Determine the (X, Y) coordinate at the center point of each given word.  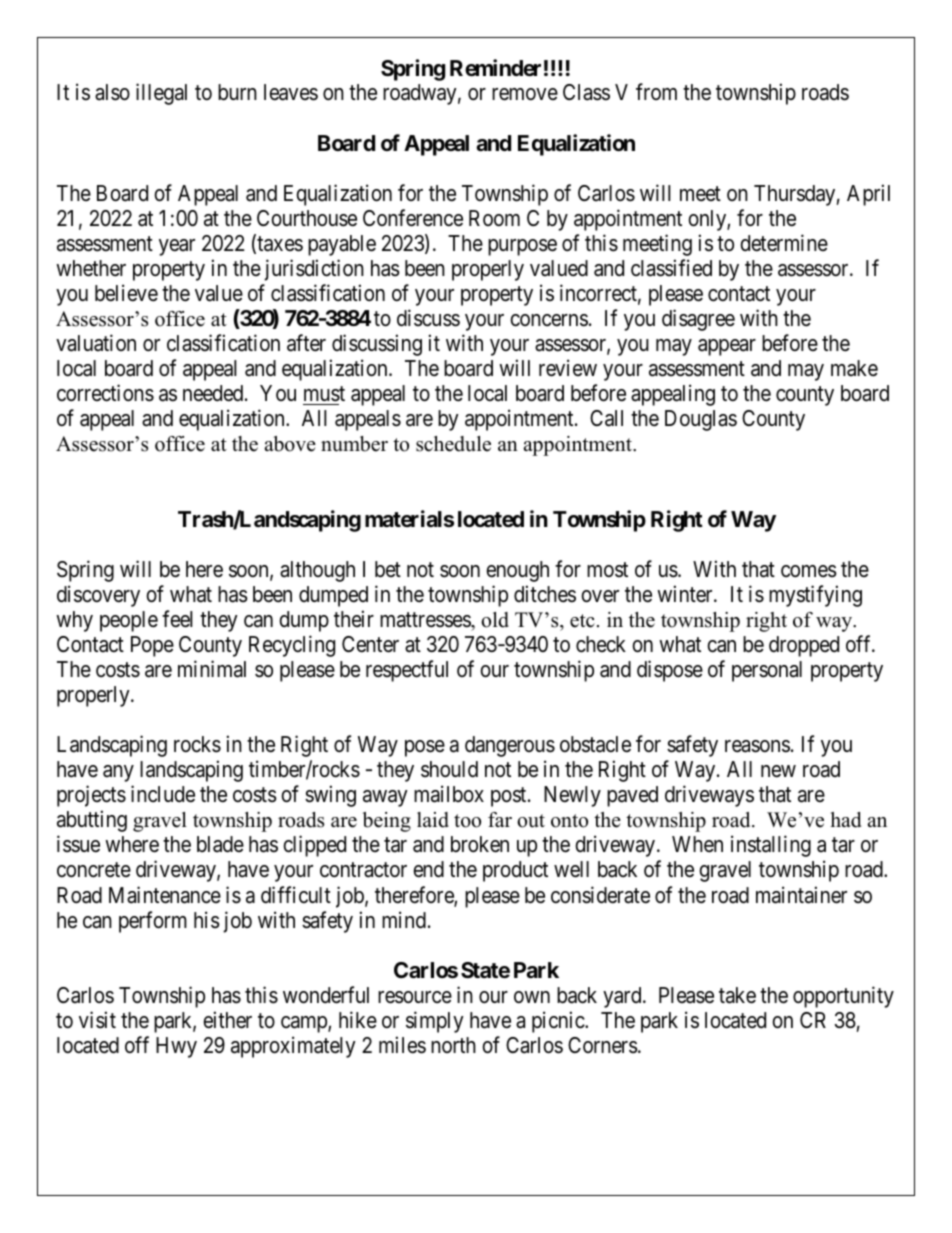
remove (525, 94)
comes (809, 571)
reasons (757, 746)
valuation (96, 343)
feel (177, 619)
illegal (161, 94)
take (737, 995)
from (656, 91)
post (510, 797)
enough (517, 571)
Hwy (176, 1047)
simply (435, 1022)
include (163, 794)
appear (727, 347)
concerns (549, 320)
